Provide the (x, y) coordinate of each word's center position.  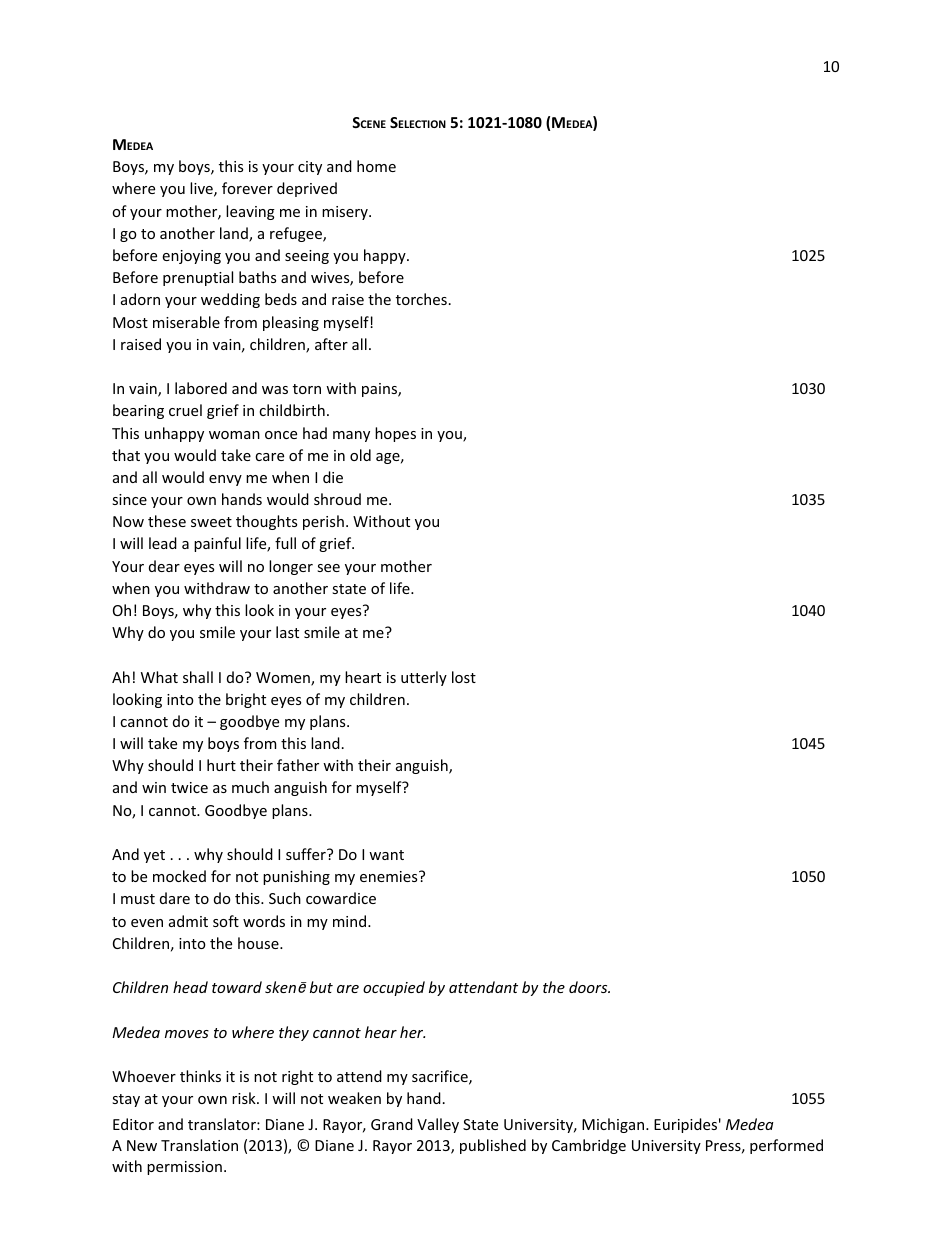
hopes (395, 434)
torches (421, 299)
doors (589, 987)
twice (189, 787)
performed (786, 1146)
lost (464, 677)
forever (247, 188)
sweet (211, 522)
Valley (438, 1125)
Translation (199, 1145)
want (386, 855)
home (376, 166)
